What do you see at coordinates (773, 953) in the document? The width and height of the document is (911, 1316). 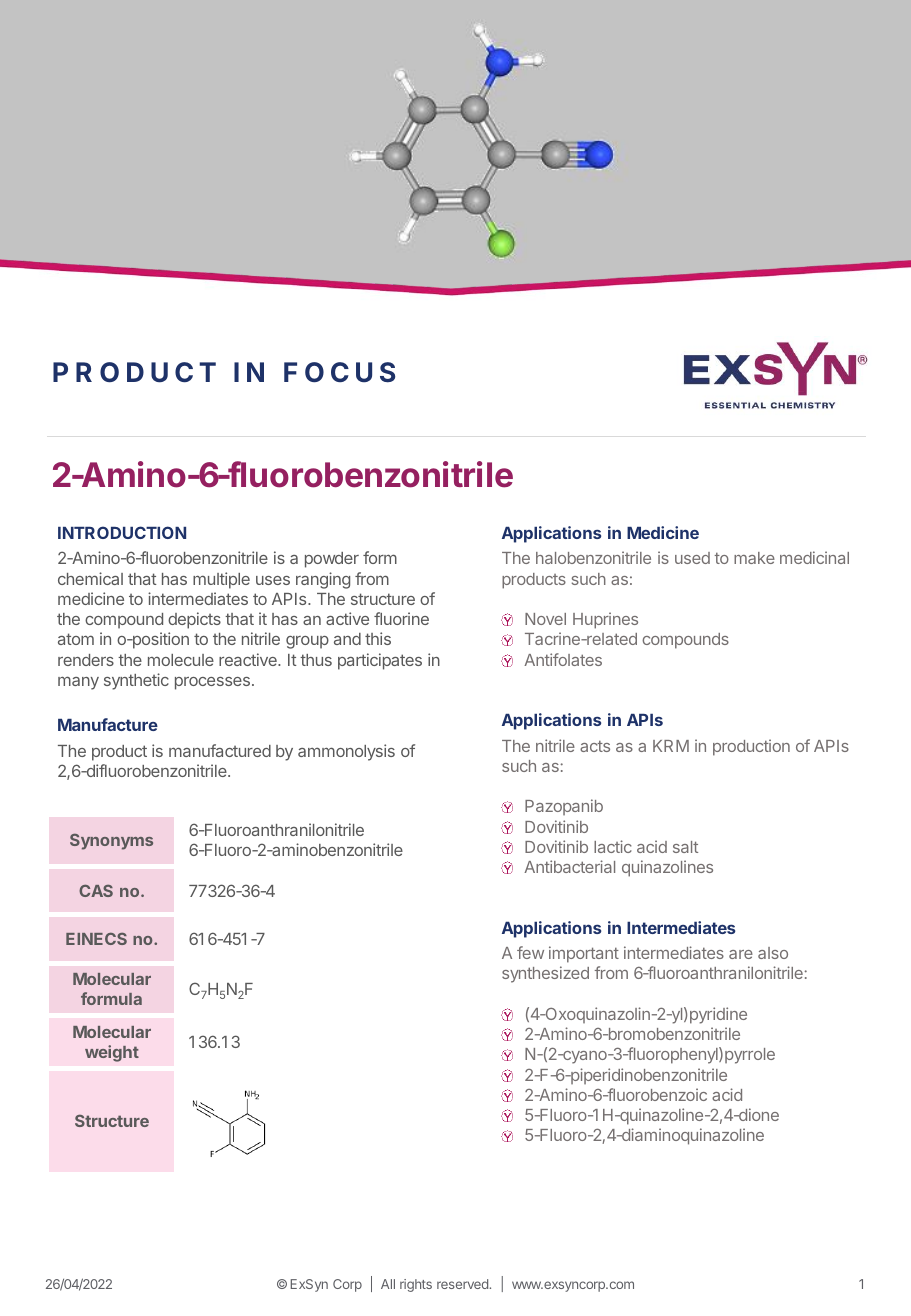 I see `also` at bounding box center [773, 953].
